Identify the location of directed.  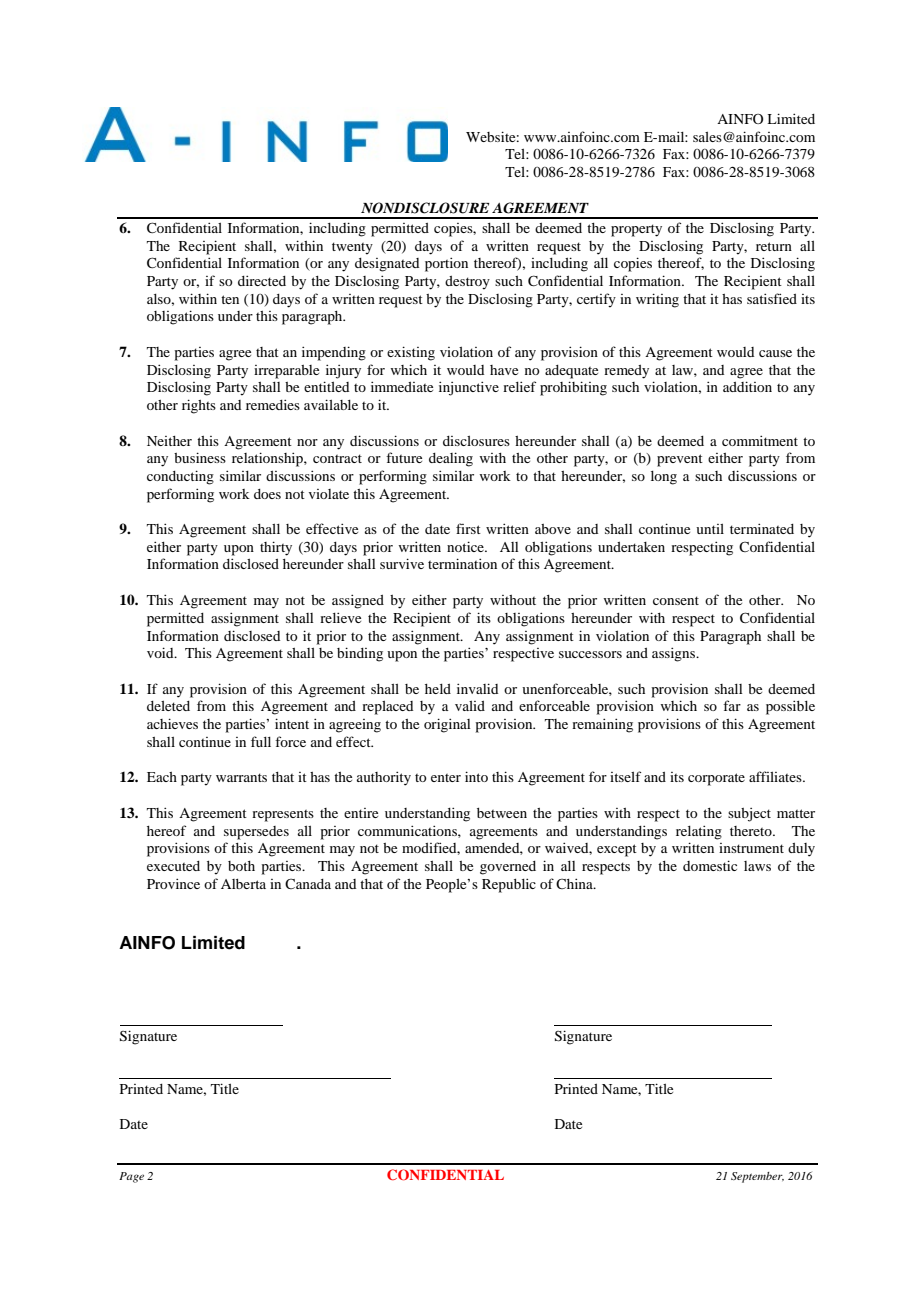
(262, 280).
